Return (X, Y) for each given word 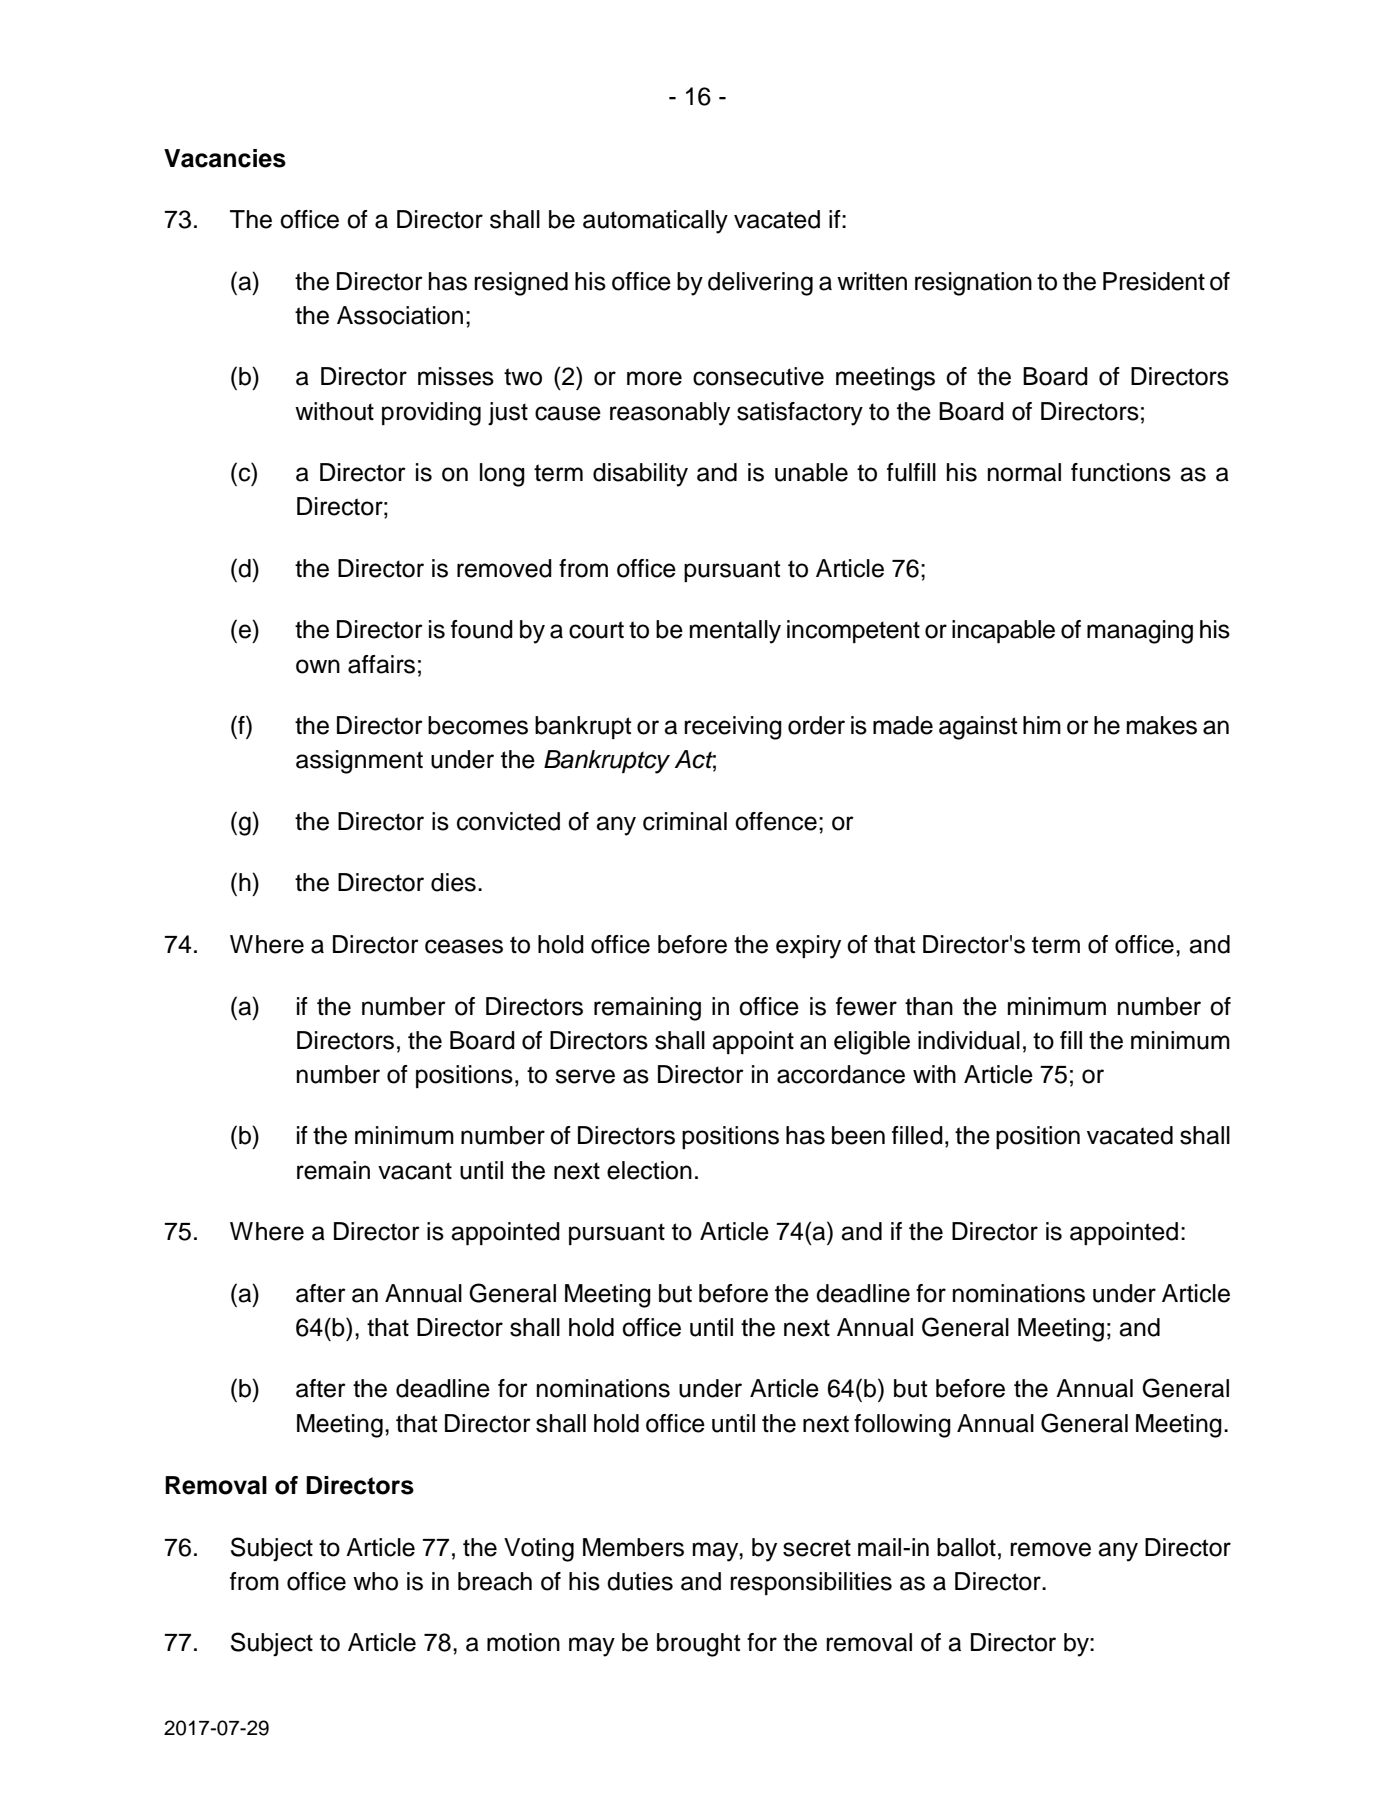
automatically (655, 222)
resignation (973, 284)
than (929, 1006)
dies (453, 882)
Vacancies (225, 158)
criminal (685, 821)
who (375, 1581)
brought (699, 1645)
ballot (966, 1547)
